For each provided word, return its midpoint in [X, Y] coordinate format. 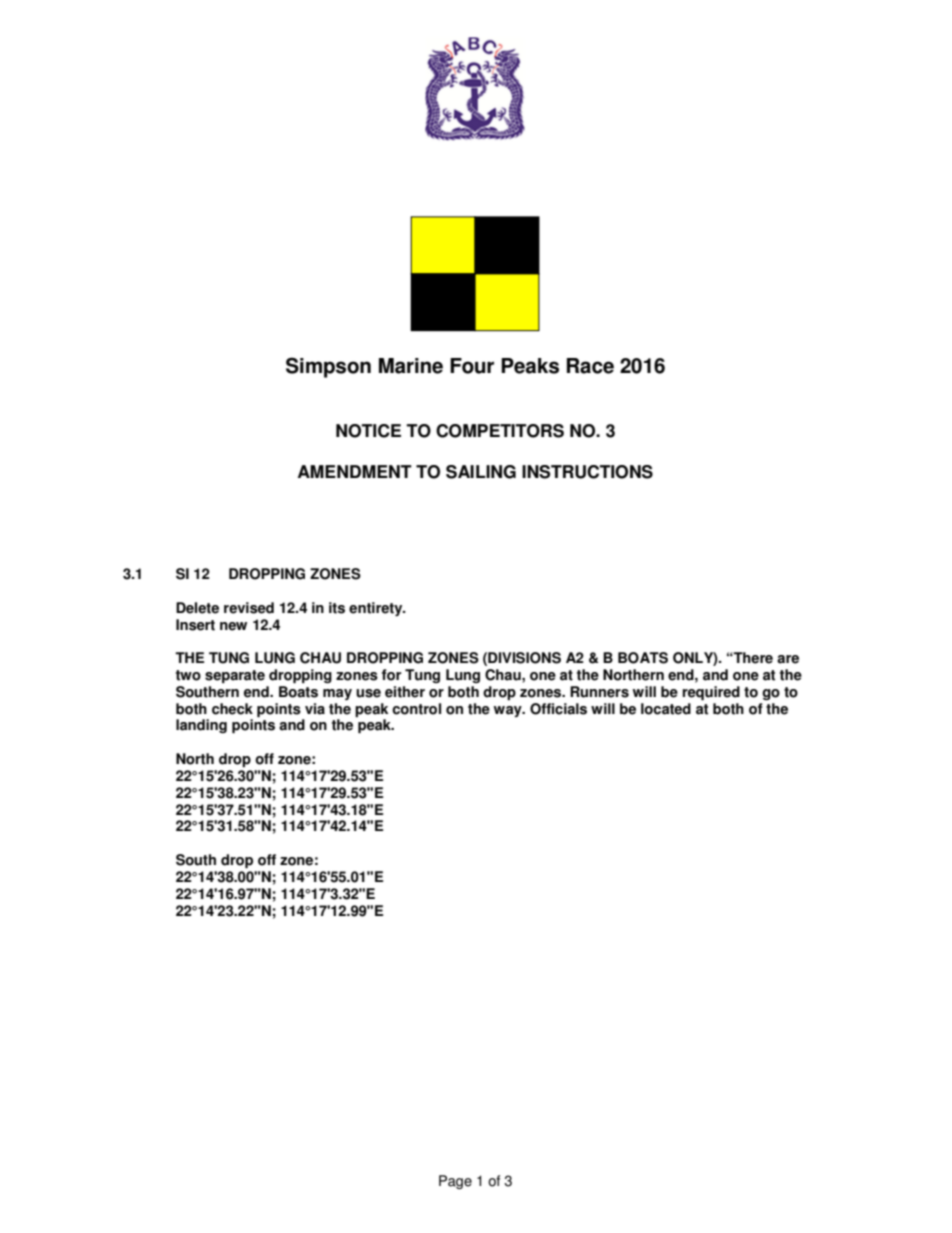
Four [472, 366]
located [666, 709]
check [232, 709]
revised [249, 608]
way [508, 711]
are [788, 659]
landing [201, 726]
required [711, 693]
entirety [377, 609]
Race [590, 366]
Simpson [328, 367]
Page [455, 1182]
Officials [558, 709]
